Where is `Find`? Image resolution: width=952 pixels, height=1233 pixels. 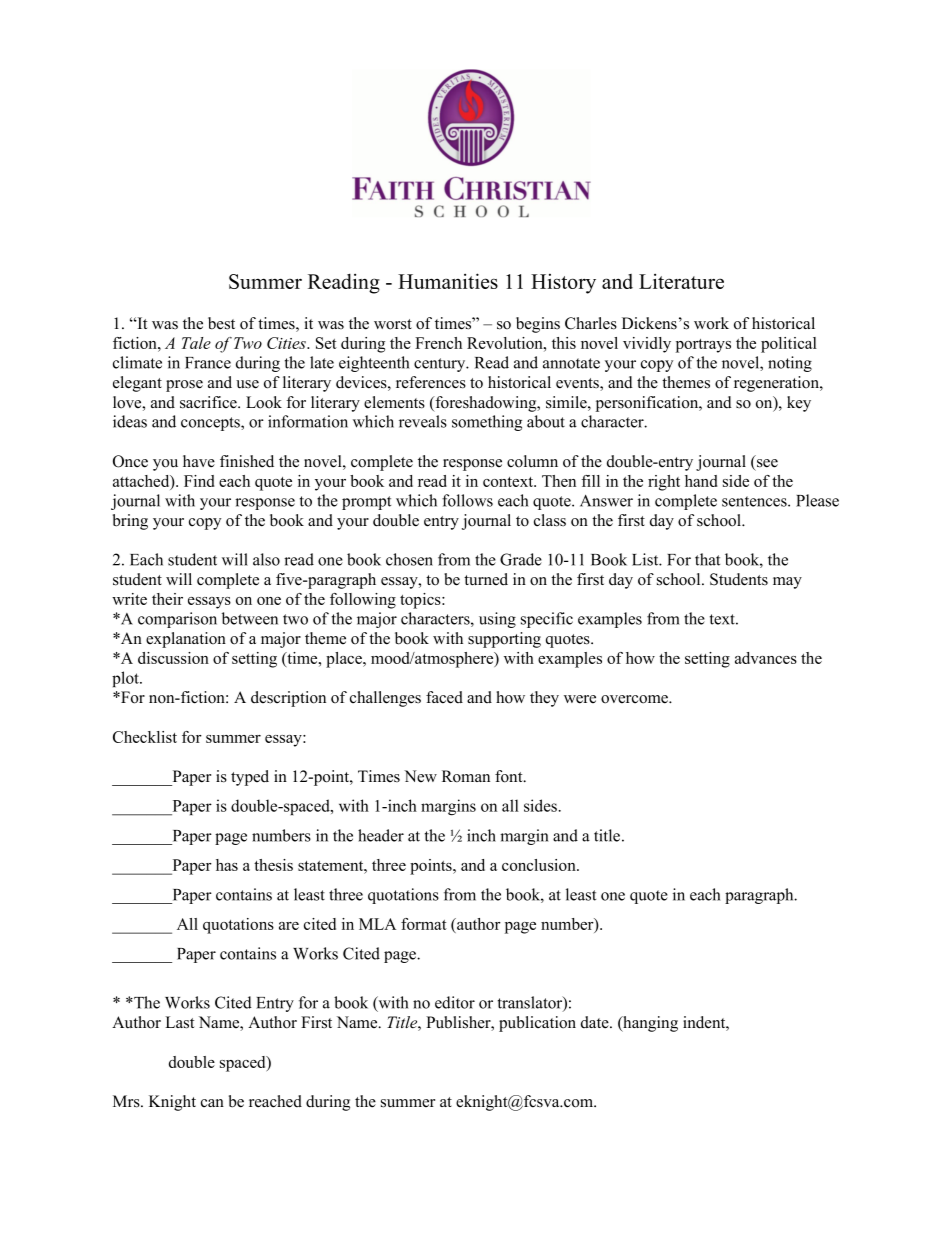
Find is located at coordinates (199, 481).
